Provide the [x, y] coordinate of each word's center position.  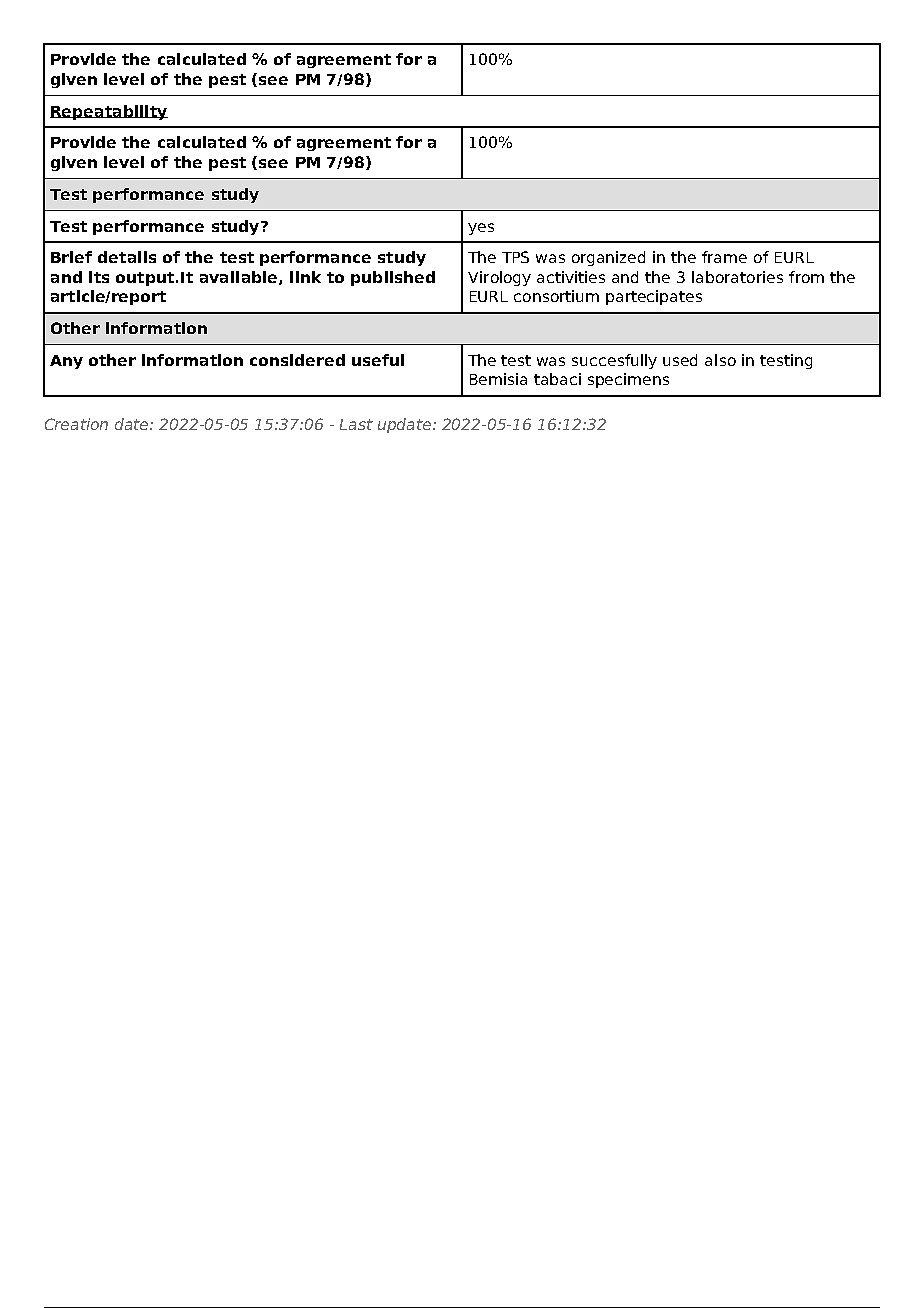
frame [724, 257]
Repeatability [109, 112]
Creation [76, 424]
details [127, 257]
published [393, 278]
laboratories [737, 277]
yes [481, 229]
